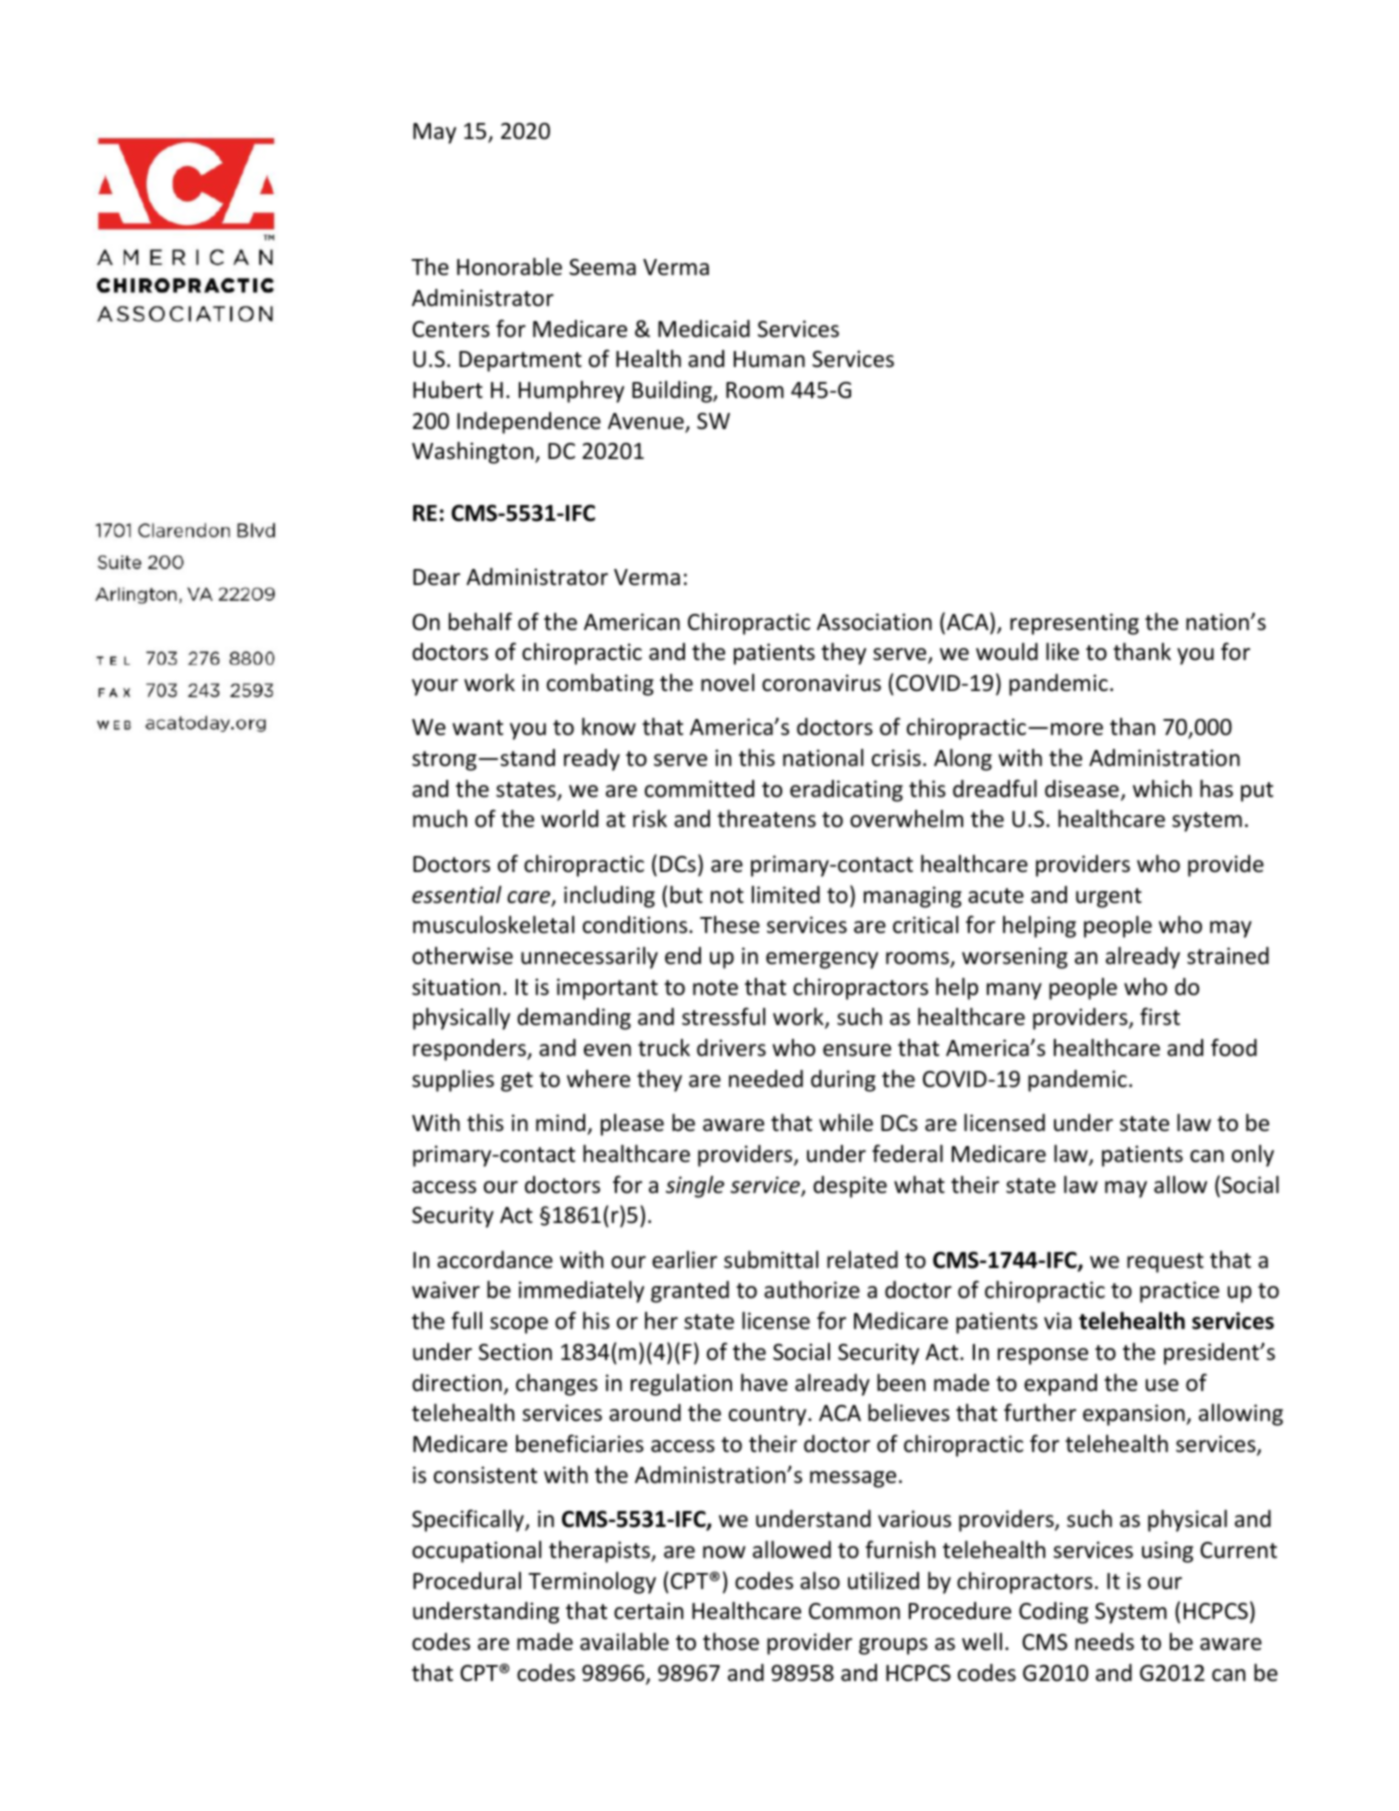  Describe the element at coordinates (1167, 1552) in the document. I see `using` at that location.
